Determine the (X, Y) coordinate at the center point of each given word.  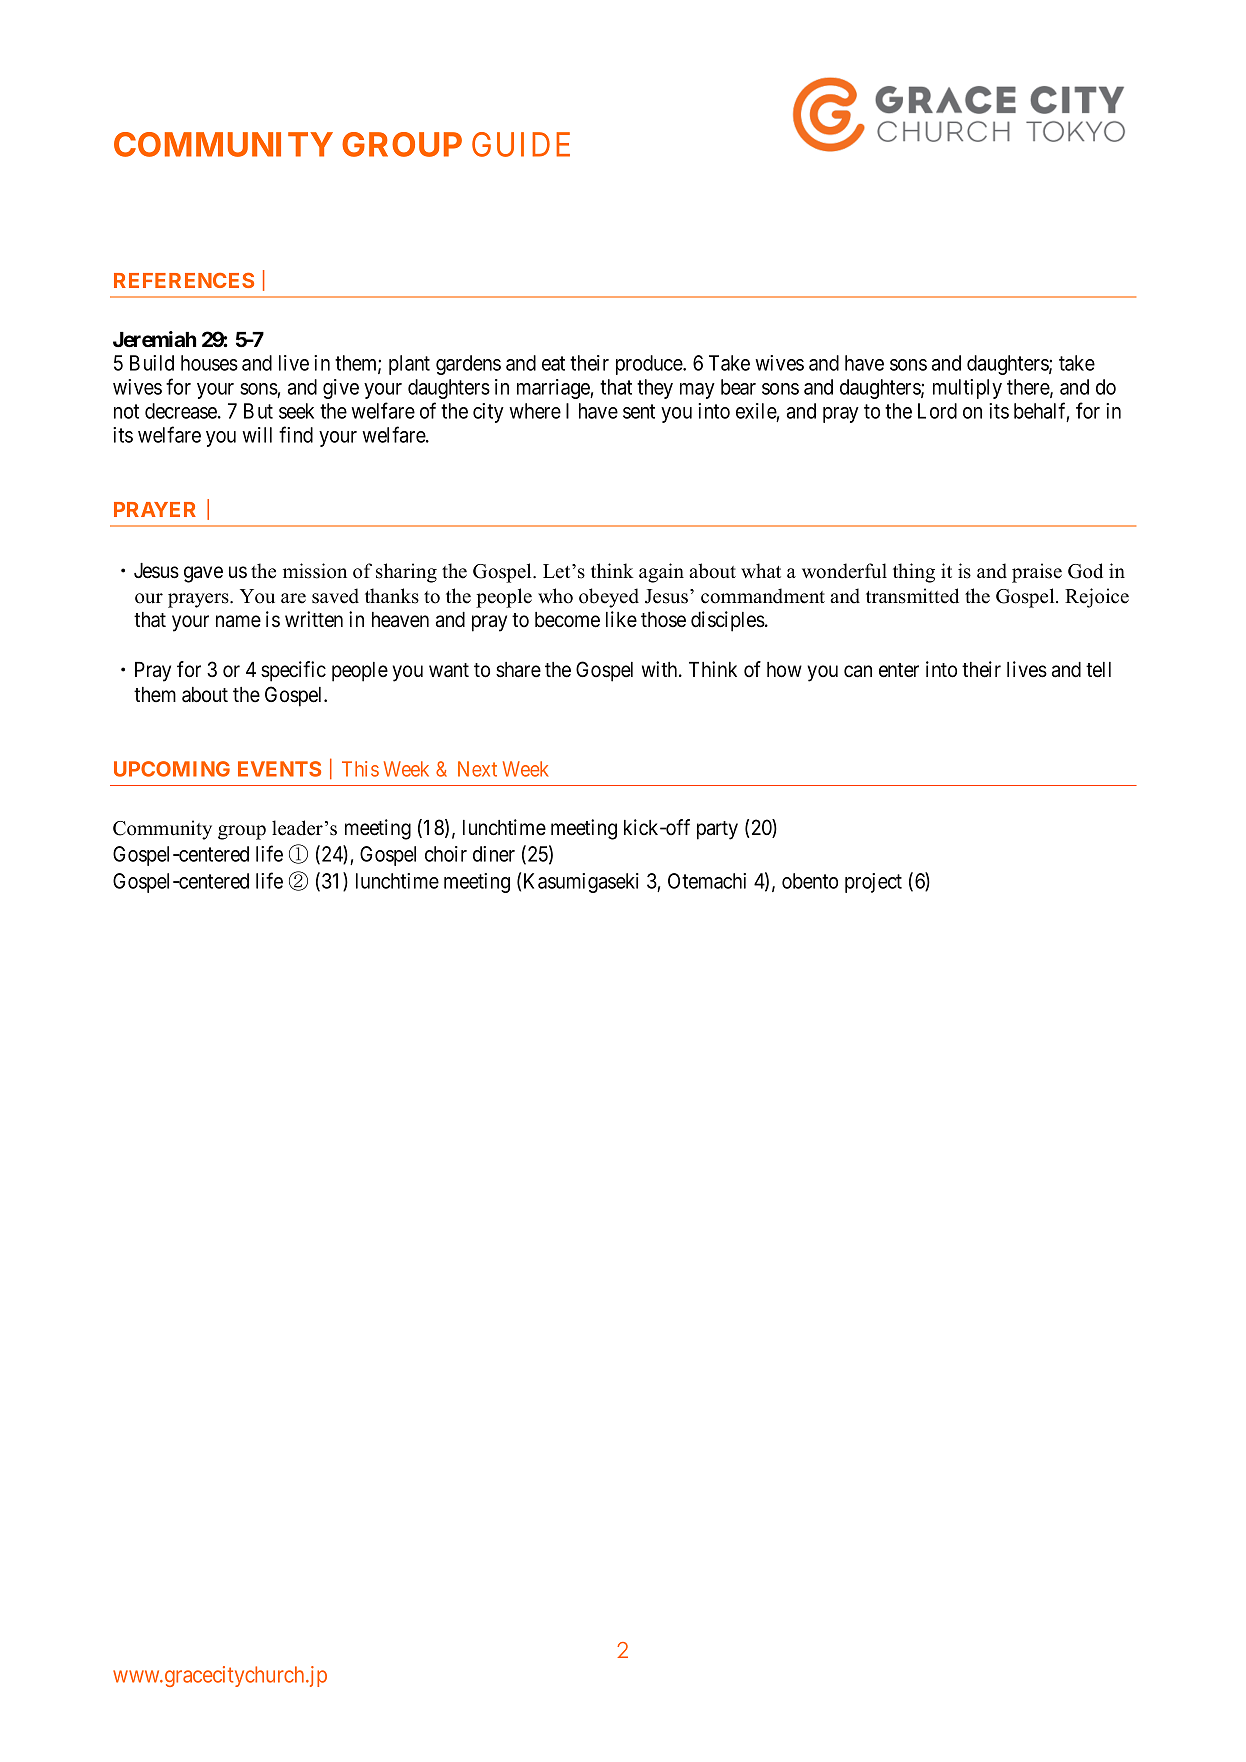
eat (553, 363)
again (661, 573)
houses (209, 363)
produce (650, 365)
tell (1098, 670)
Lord (937, 411)
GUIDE (521, 144)
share (518, 670)
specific (293, 671)
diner (494, 854)
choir (446, 854)
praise (1037, 573)
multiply (967, 389)
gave (203, 574)
